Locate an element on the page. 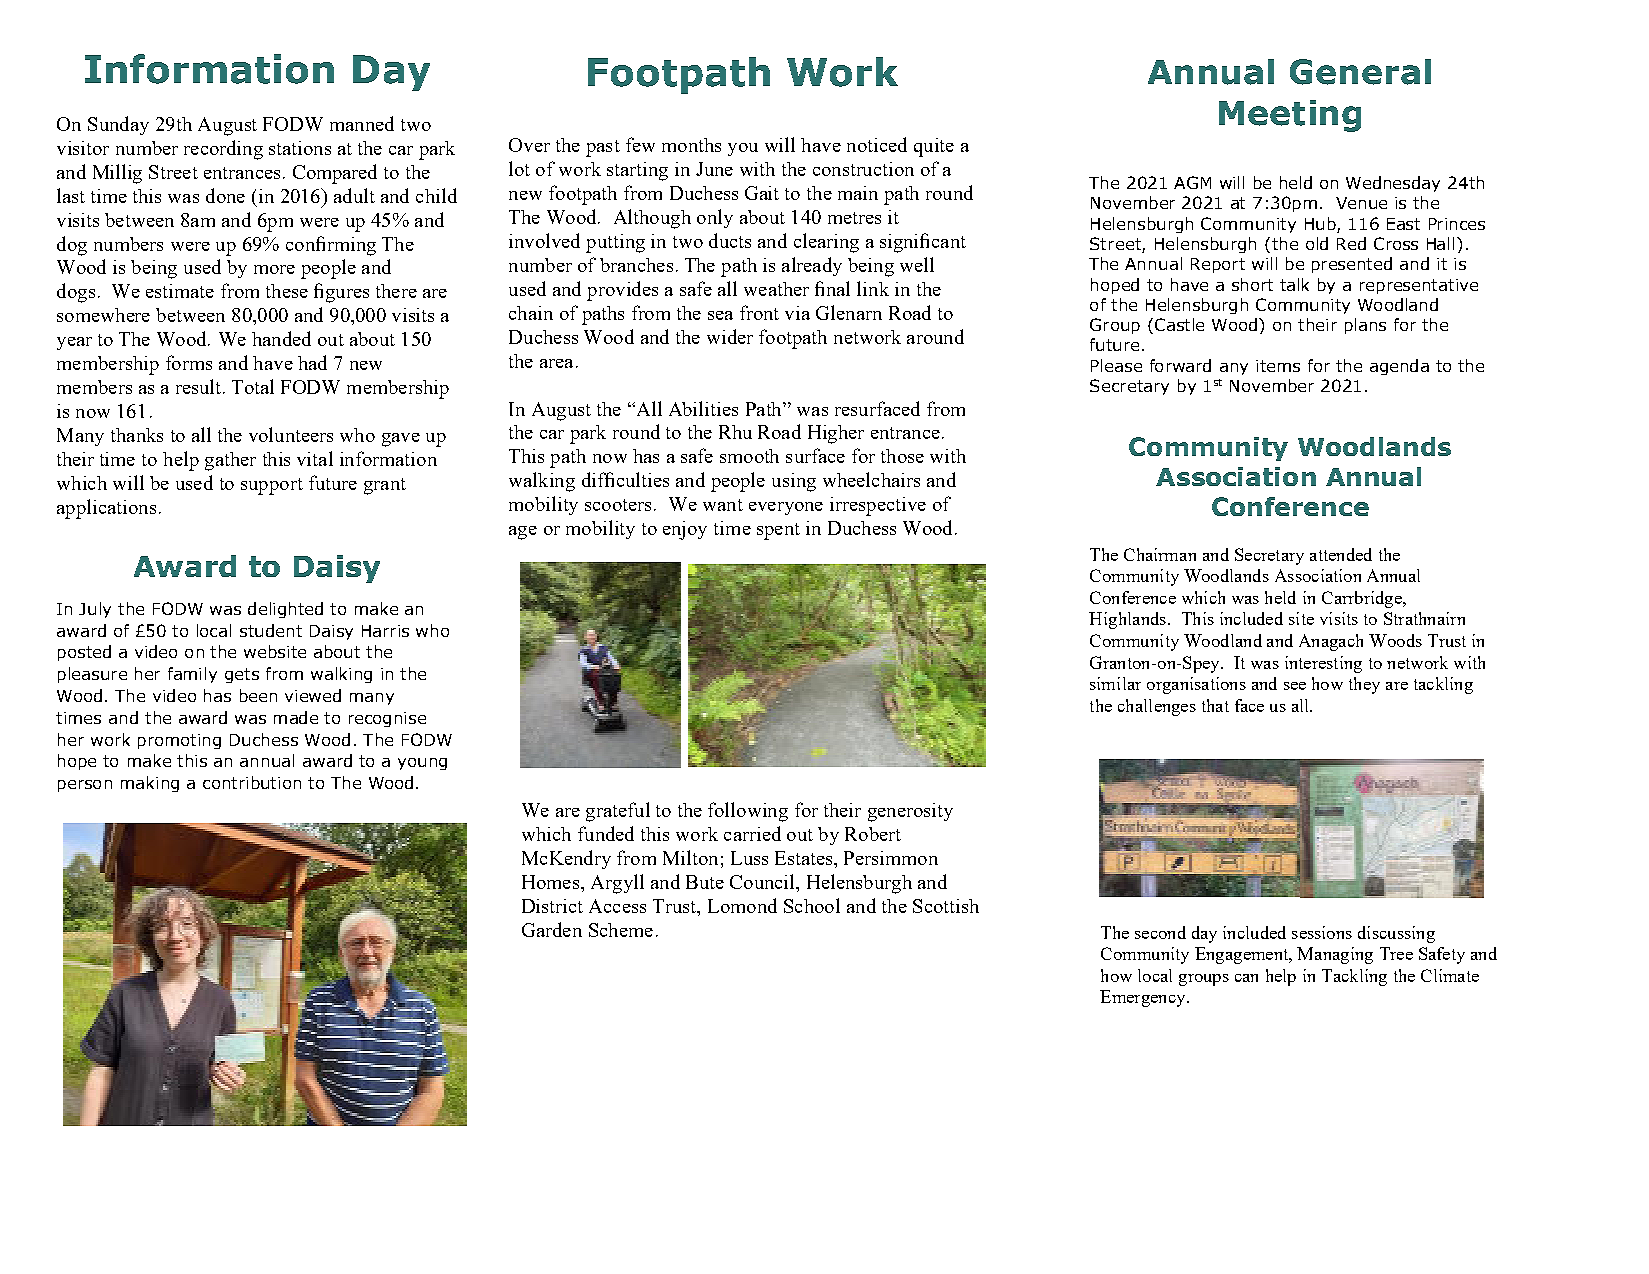 The width and height of the document is (1649, 1274). plans is located at coordinates (1365, 326).
